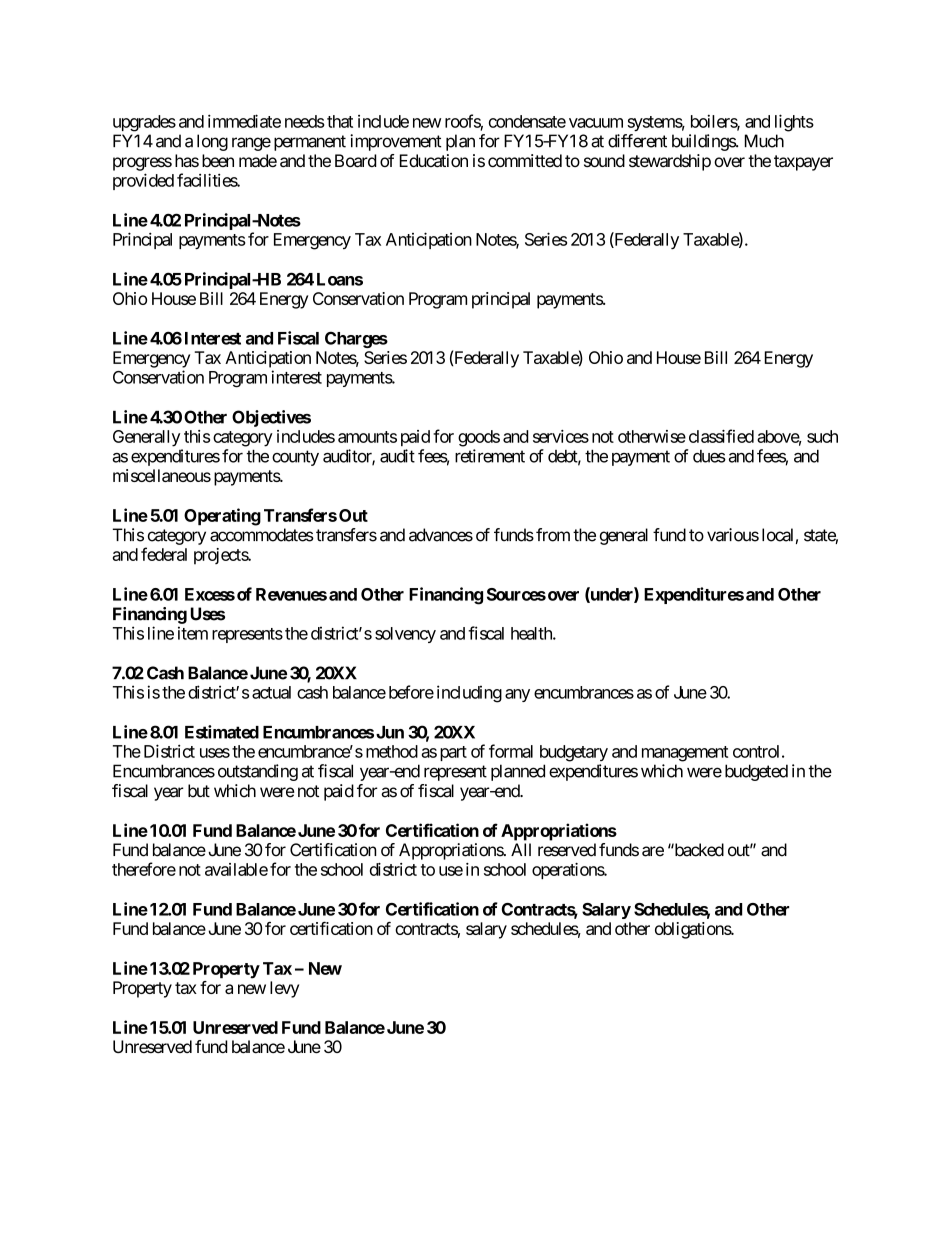 Image resolution: width=952 pixels, height=1233 pixels. Describe the element at coordinates (721, 436) in the image. I see `classified` at that location.
